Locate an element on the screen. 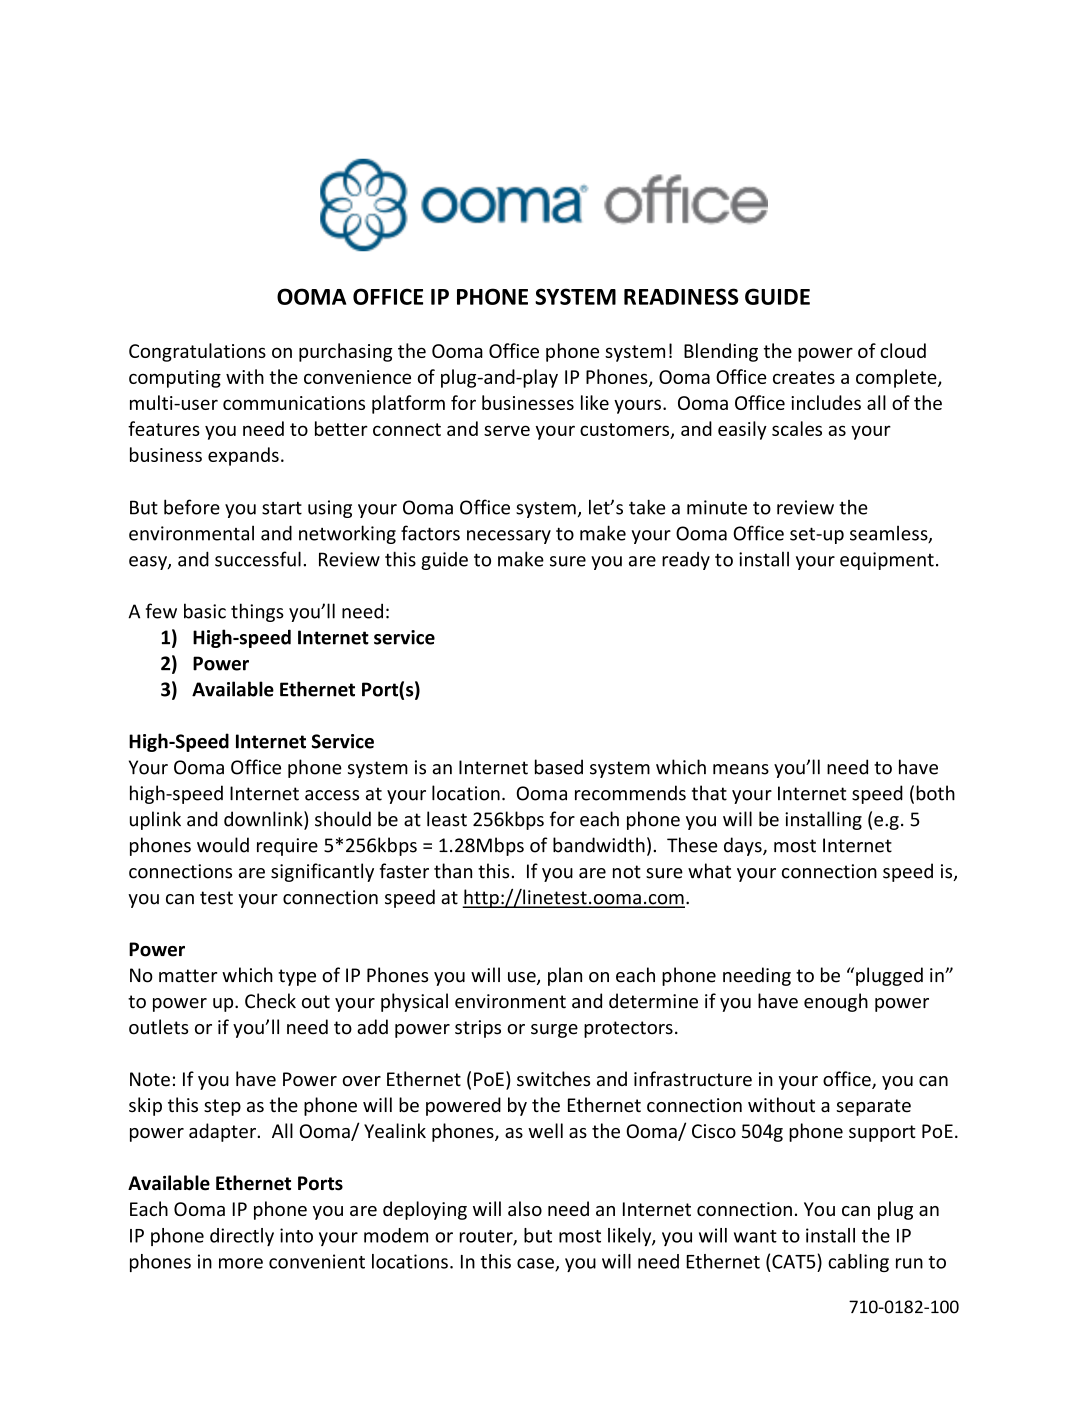 The image size is (1087, 1406). also is located at coordinates (525, 1208).
